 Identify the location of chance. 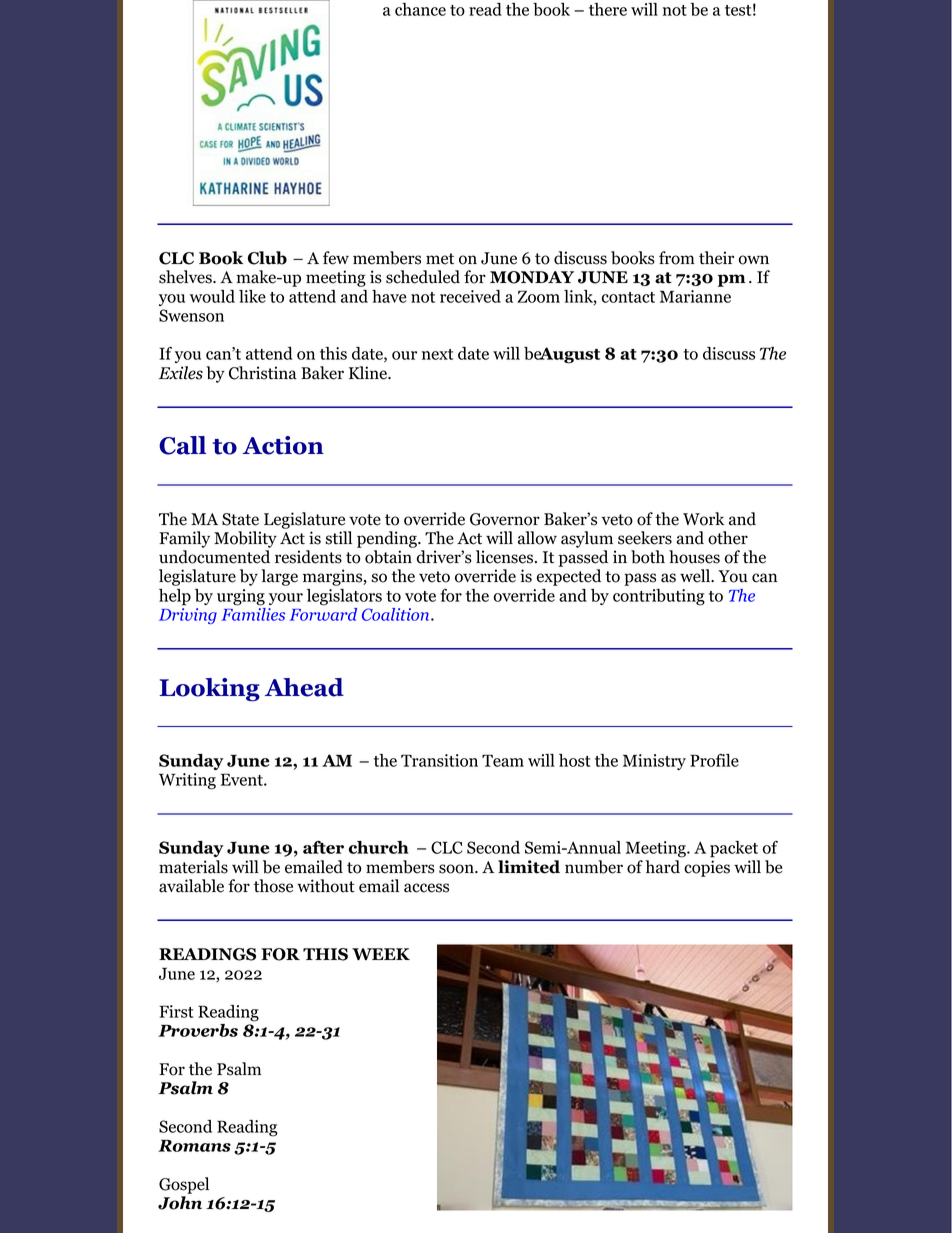
(420, 9).
